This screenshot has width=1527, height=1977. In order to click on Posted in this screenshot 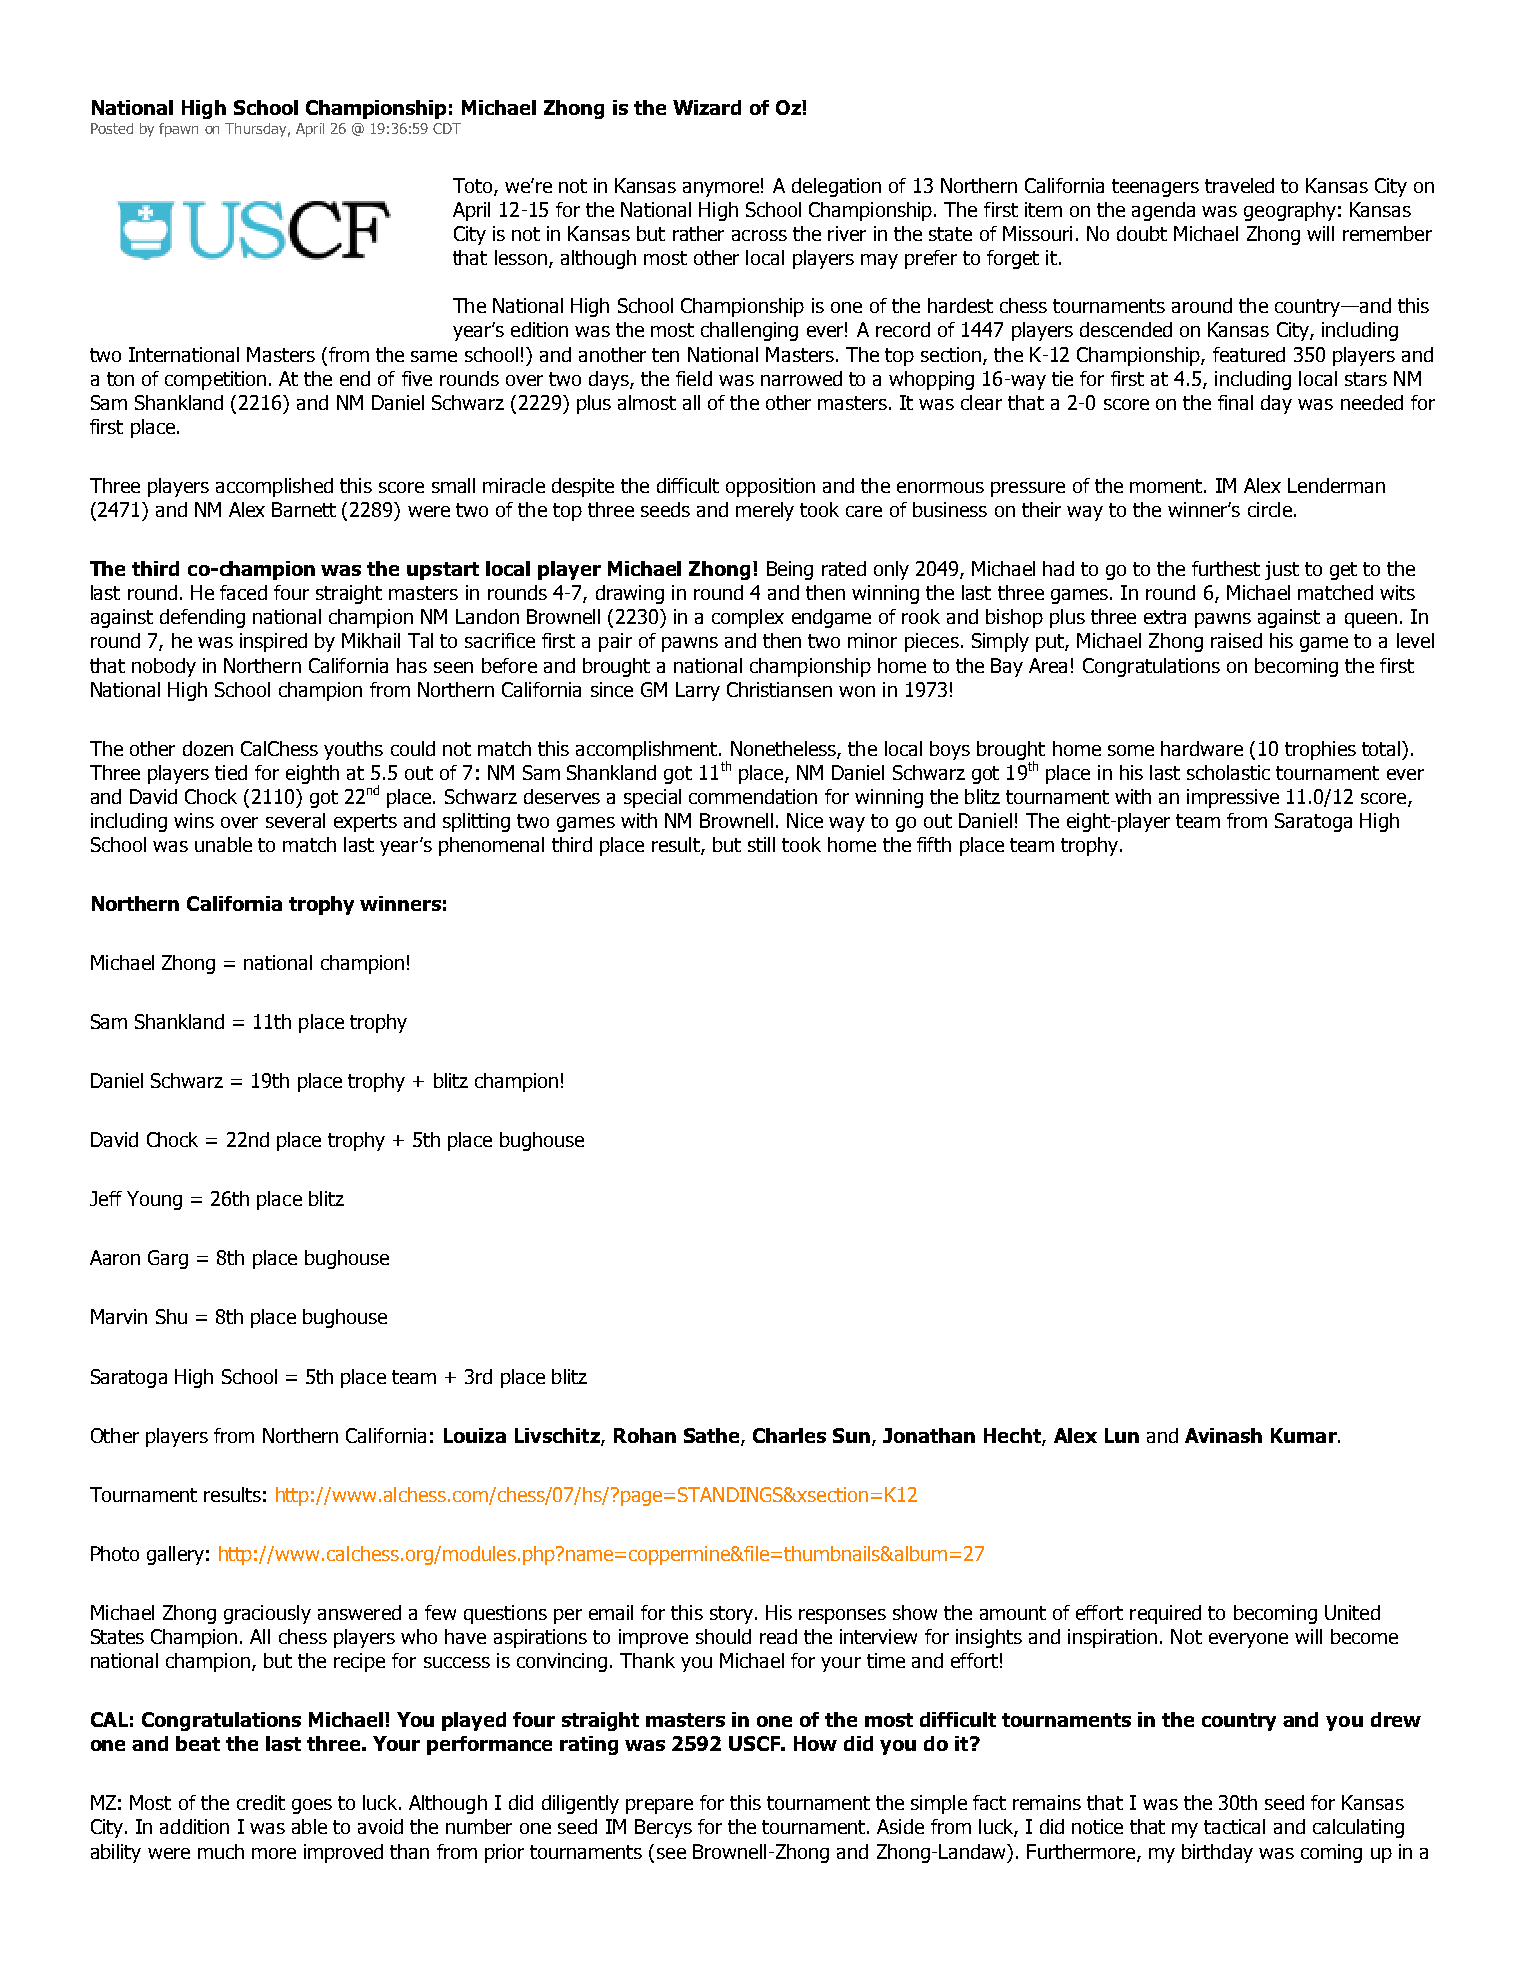, I will do `click(112, 128)`.
